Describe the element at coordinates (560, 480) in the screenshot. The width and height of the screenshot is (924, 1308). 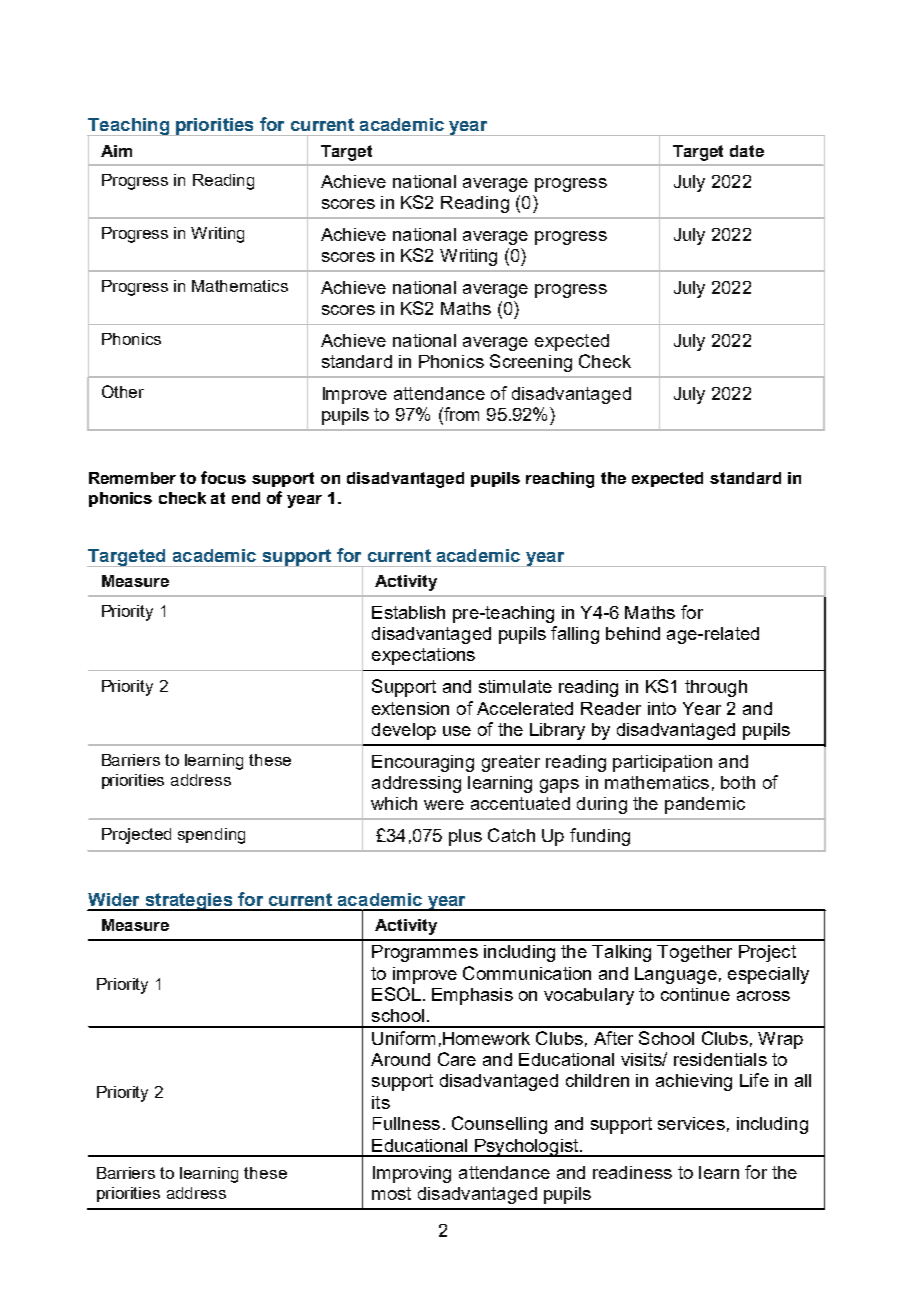
I see `reaching` at that location.
